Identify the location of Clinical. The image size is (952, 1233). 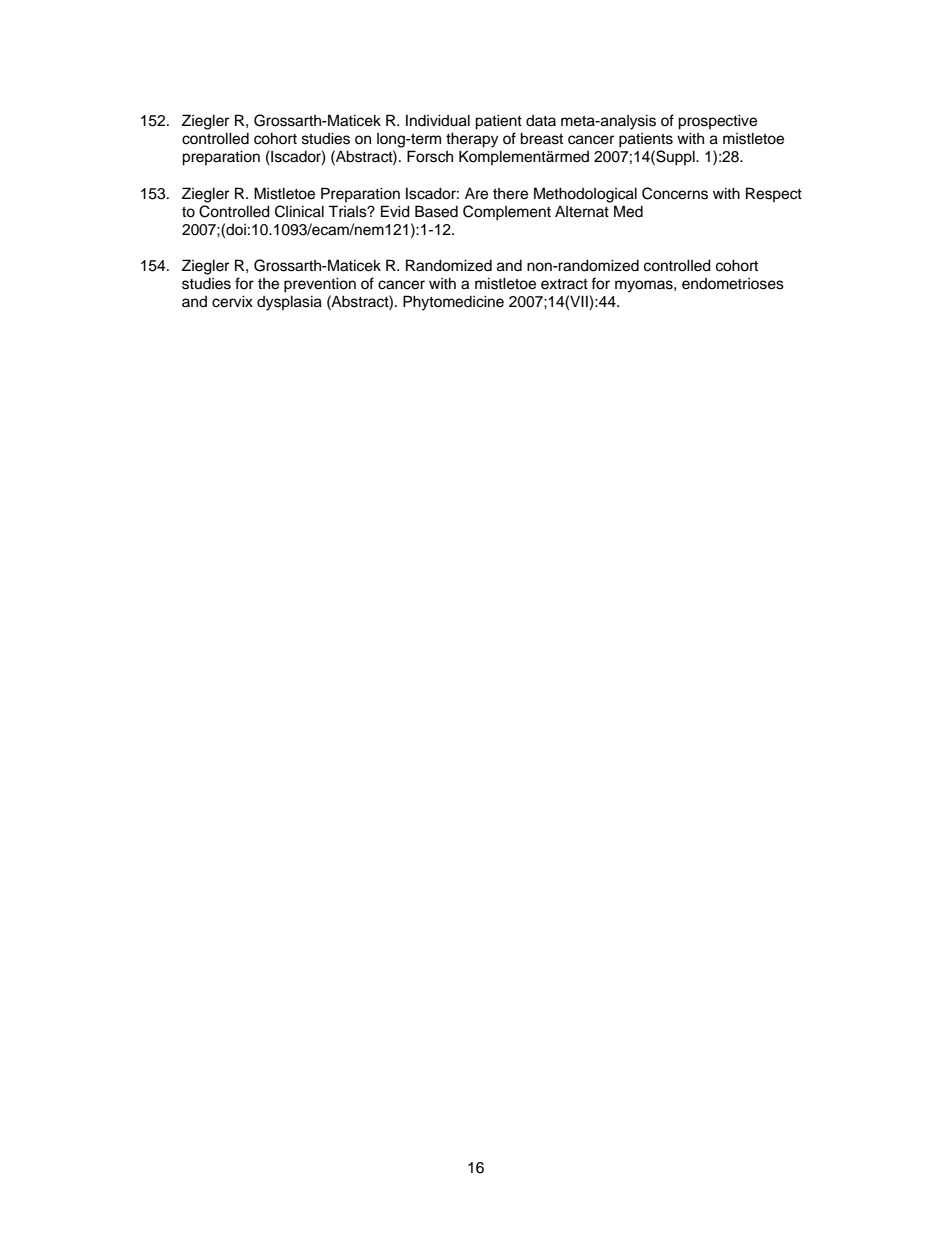
(299, 211).
